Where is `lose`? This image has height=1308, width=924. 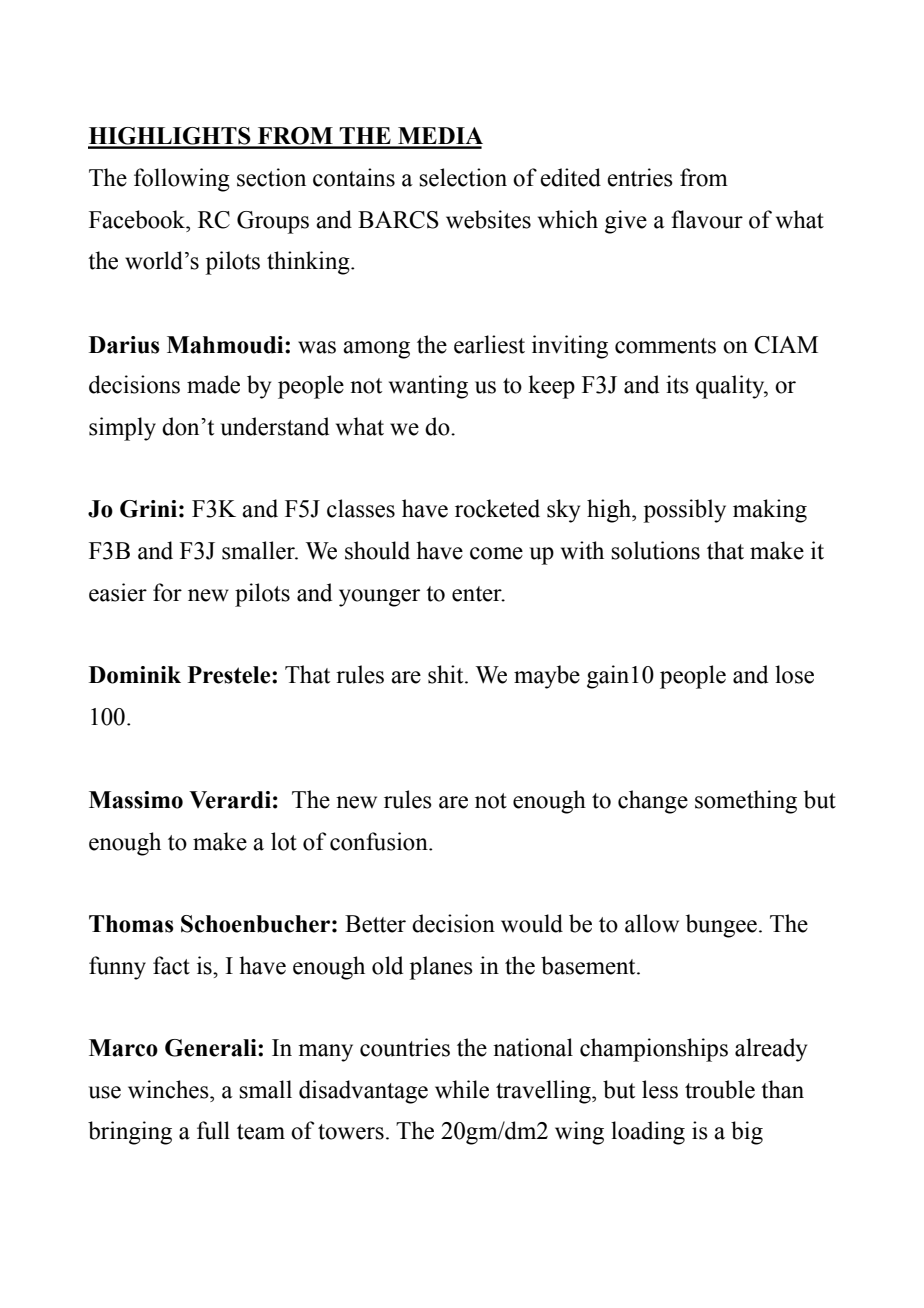
lose is located at coordinates (794, 674).
